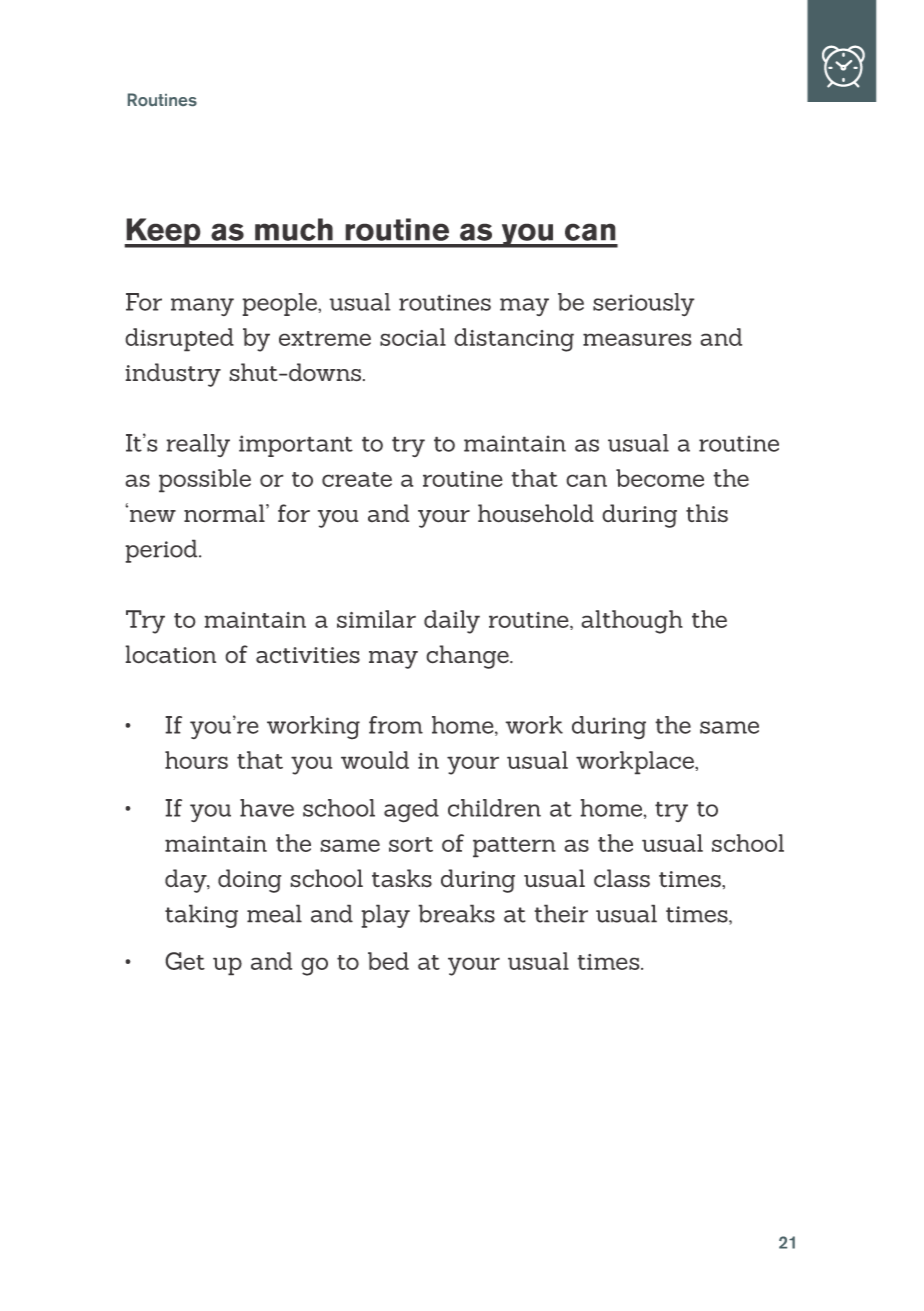 This document has height=1311, width=924. What do you see at coordinates (205, 481) in the document?
I see `possible` at bounding box center [205, 481].
